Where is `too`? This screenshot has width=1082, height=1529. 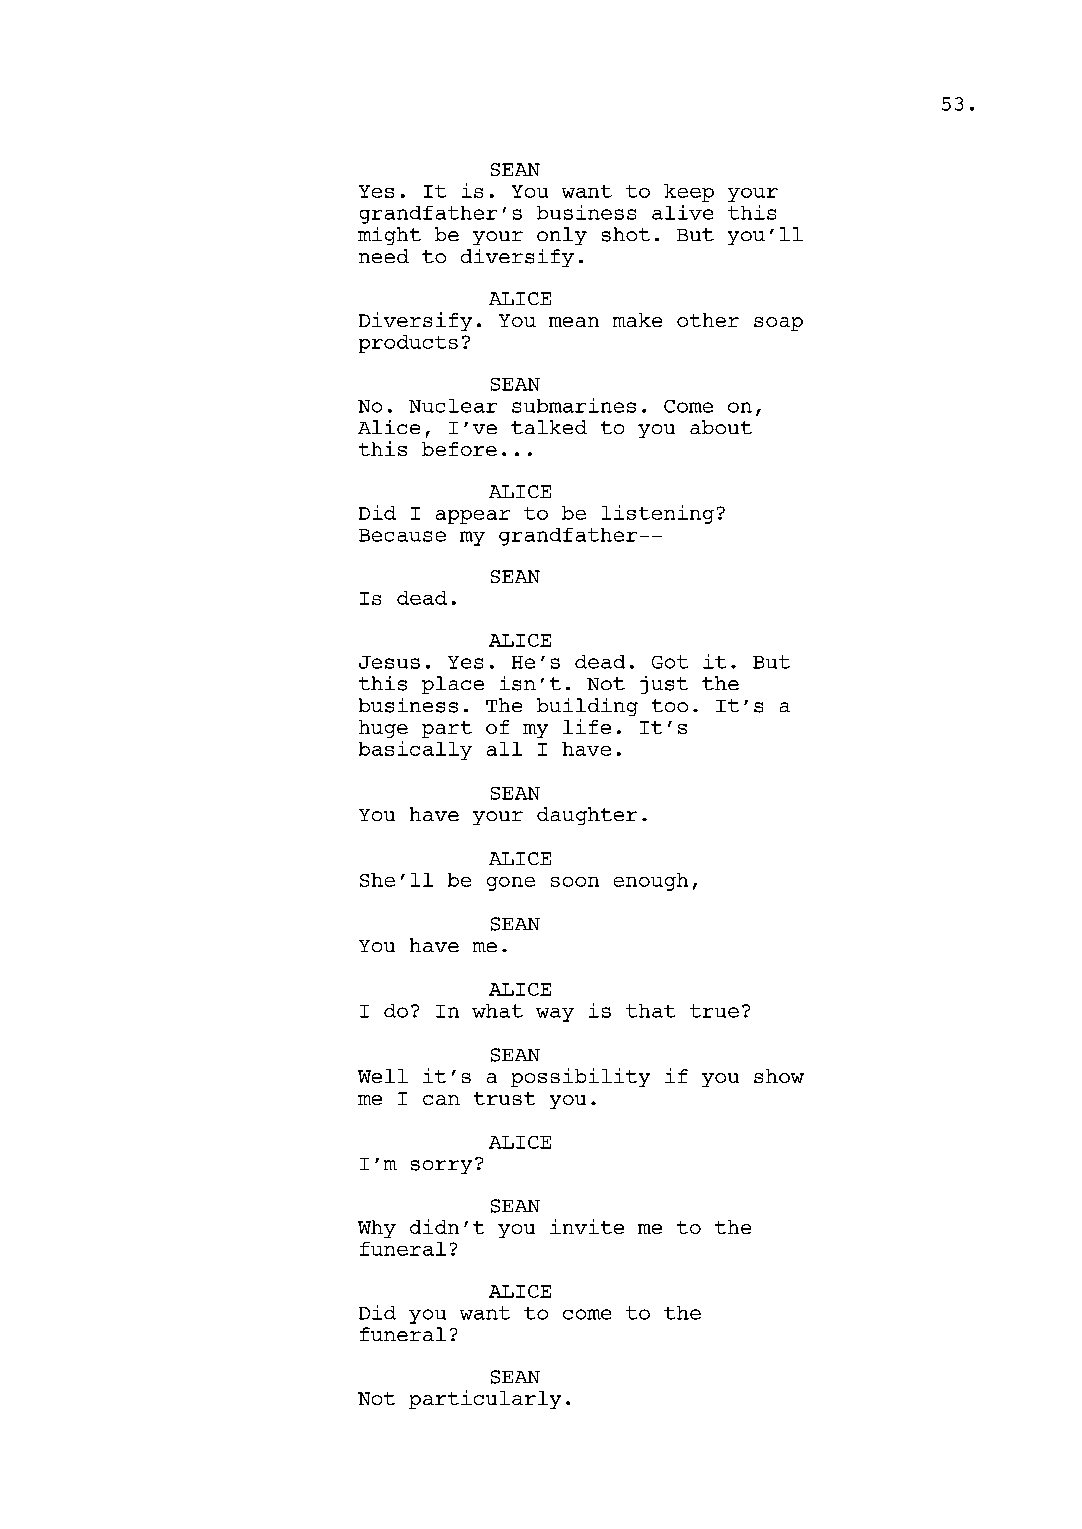 too is located at coordinates (670, 705).
